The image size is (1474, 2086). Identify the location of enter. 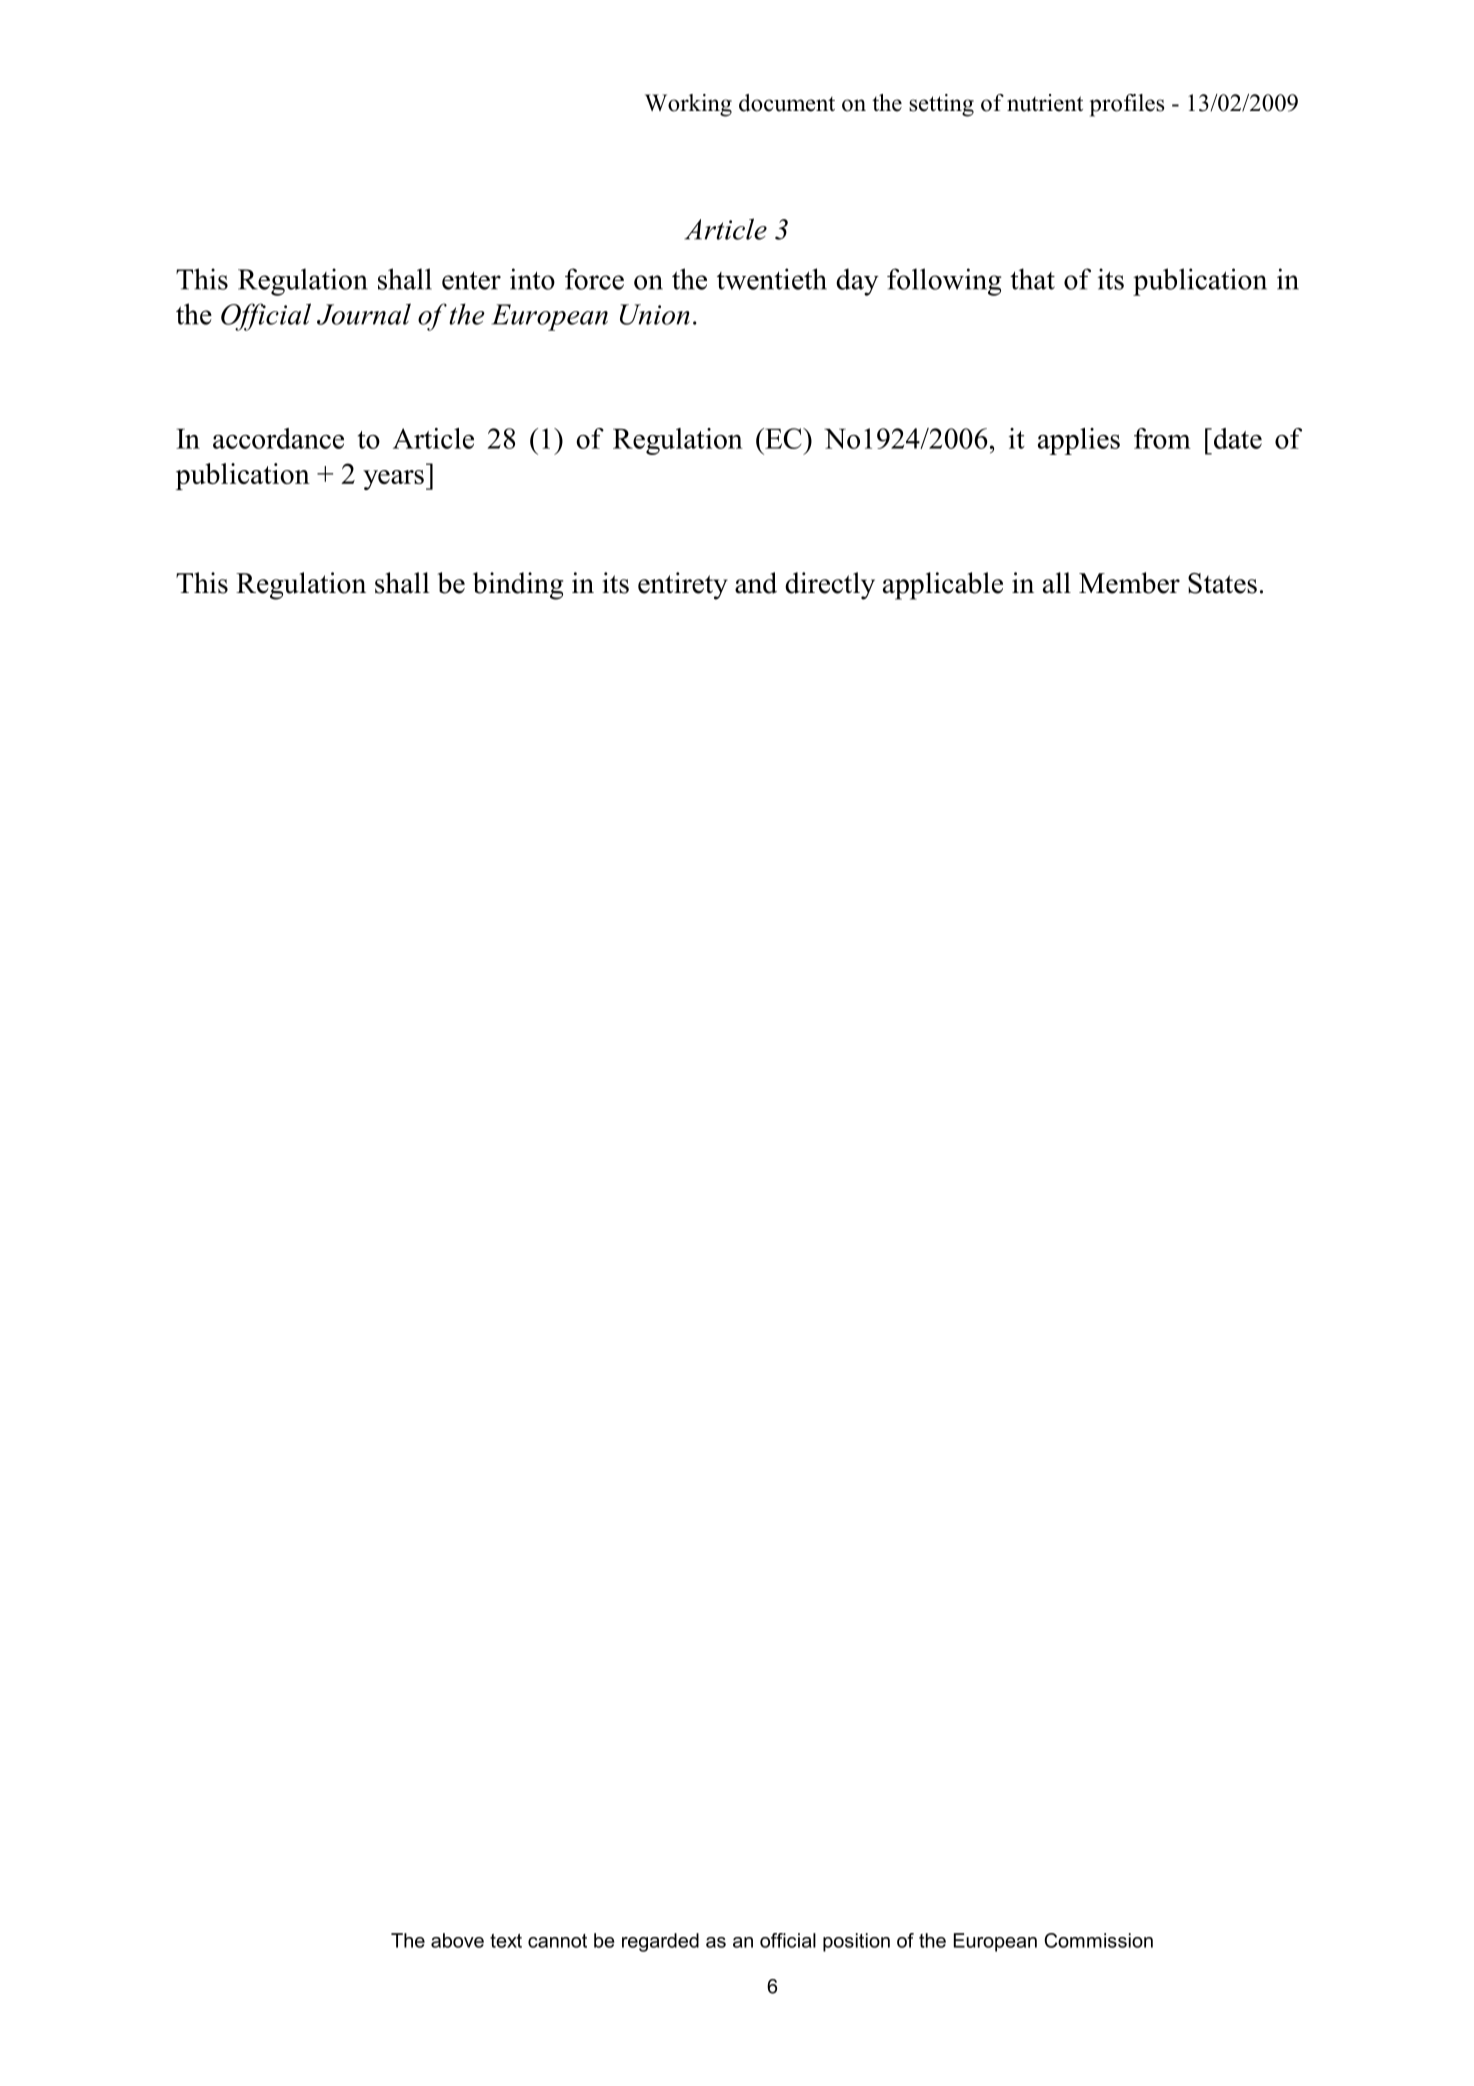
(471, 280).
